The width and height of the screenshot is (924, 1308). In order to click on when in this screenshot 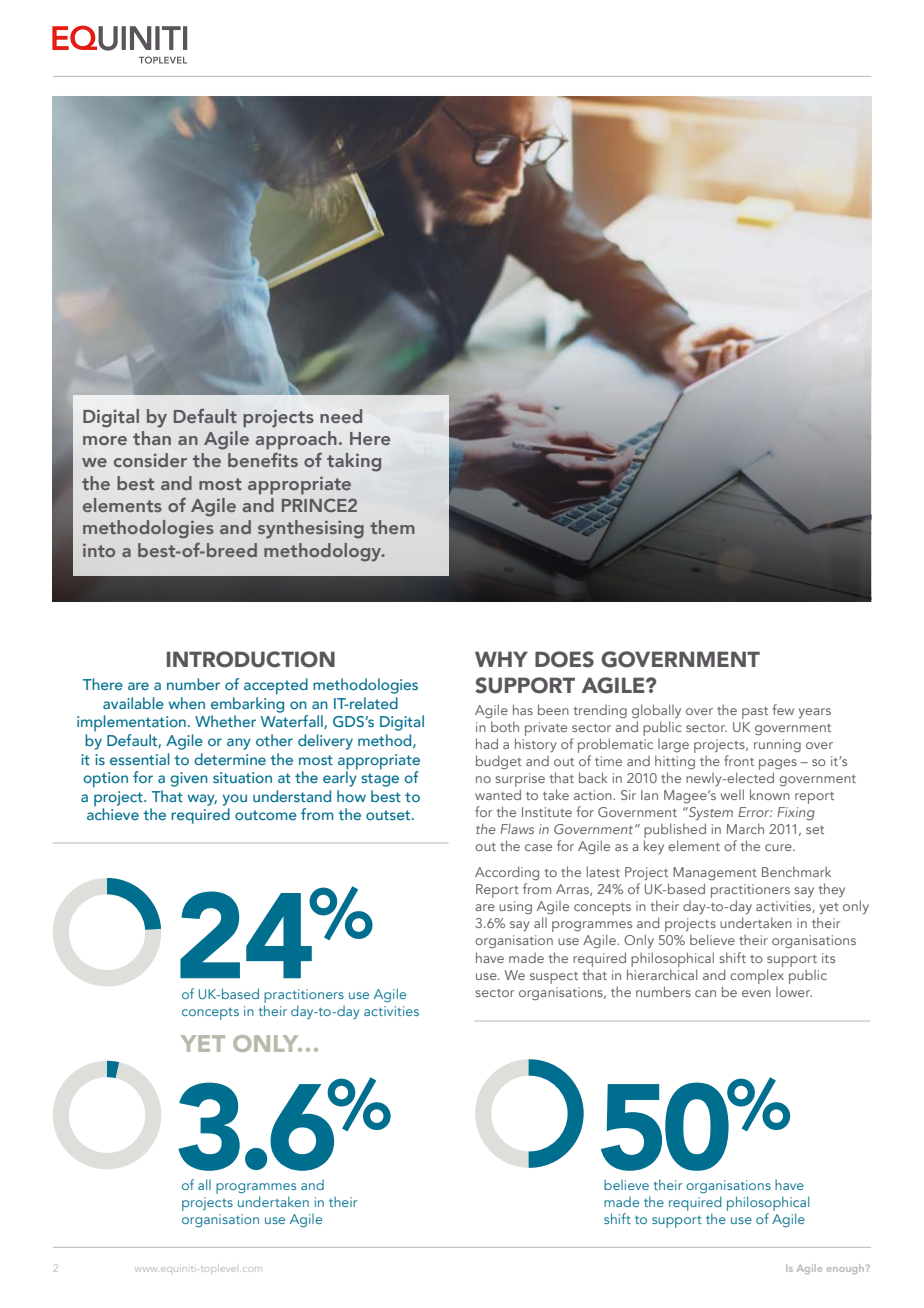, I will do `click(186, 703)`.
